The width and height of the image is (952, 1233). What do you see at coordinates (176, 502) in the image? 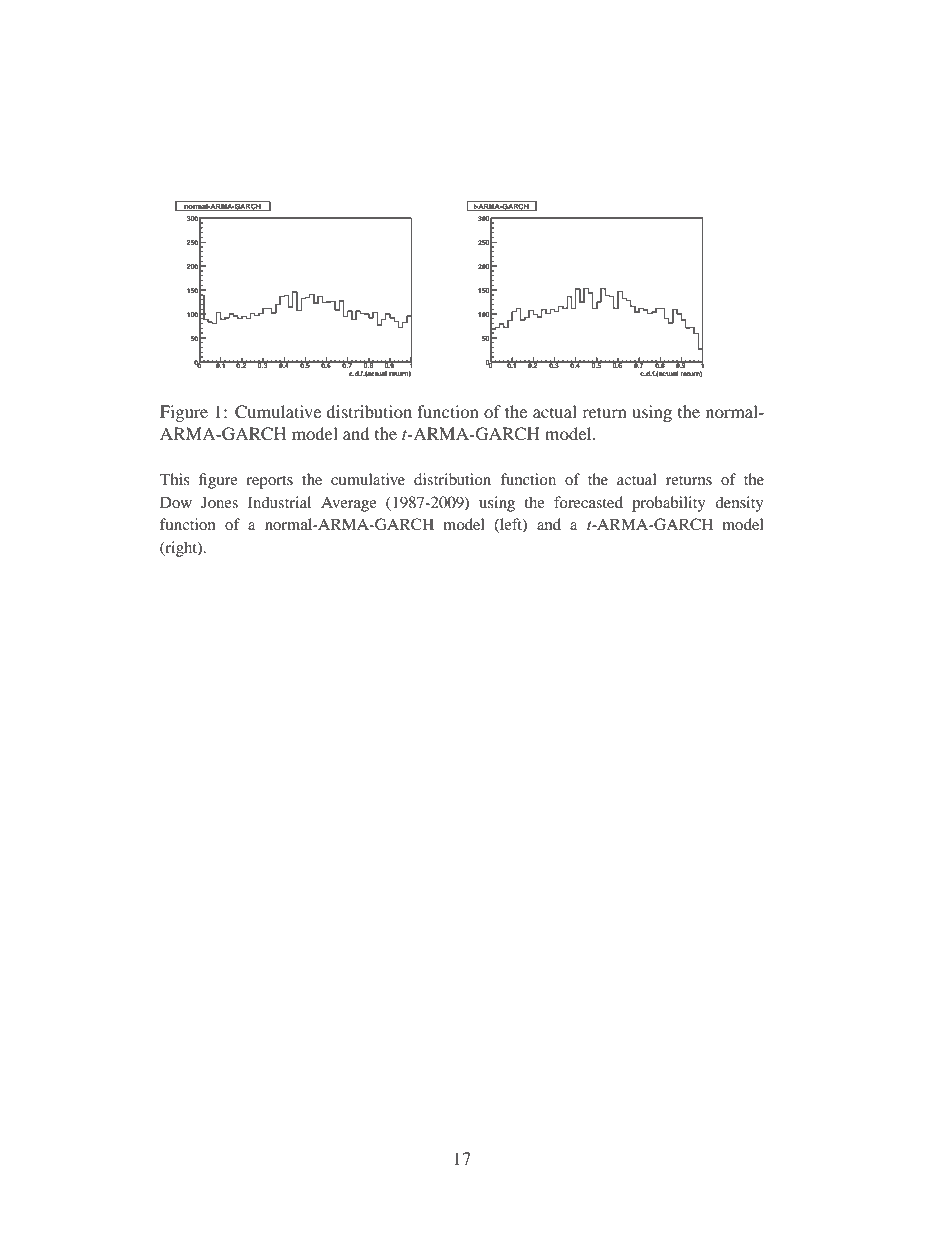
I see `Dow` at bounding box center [176, 502].
